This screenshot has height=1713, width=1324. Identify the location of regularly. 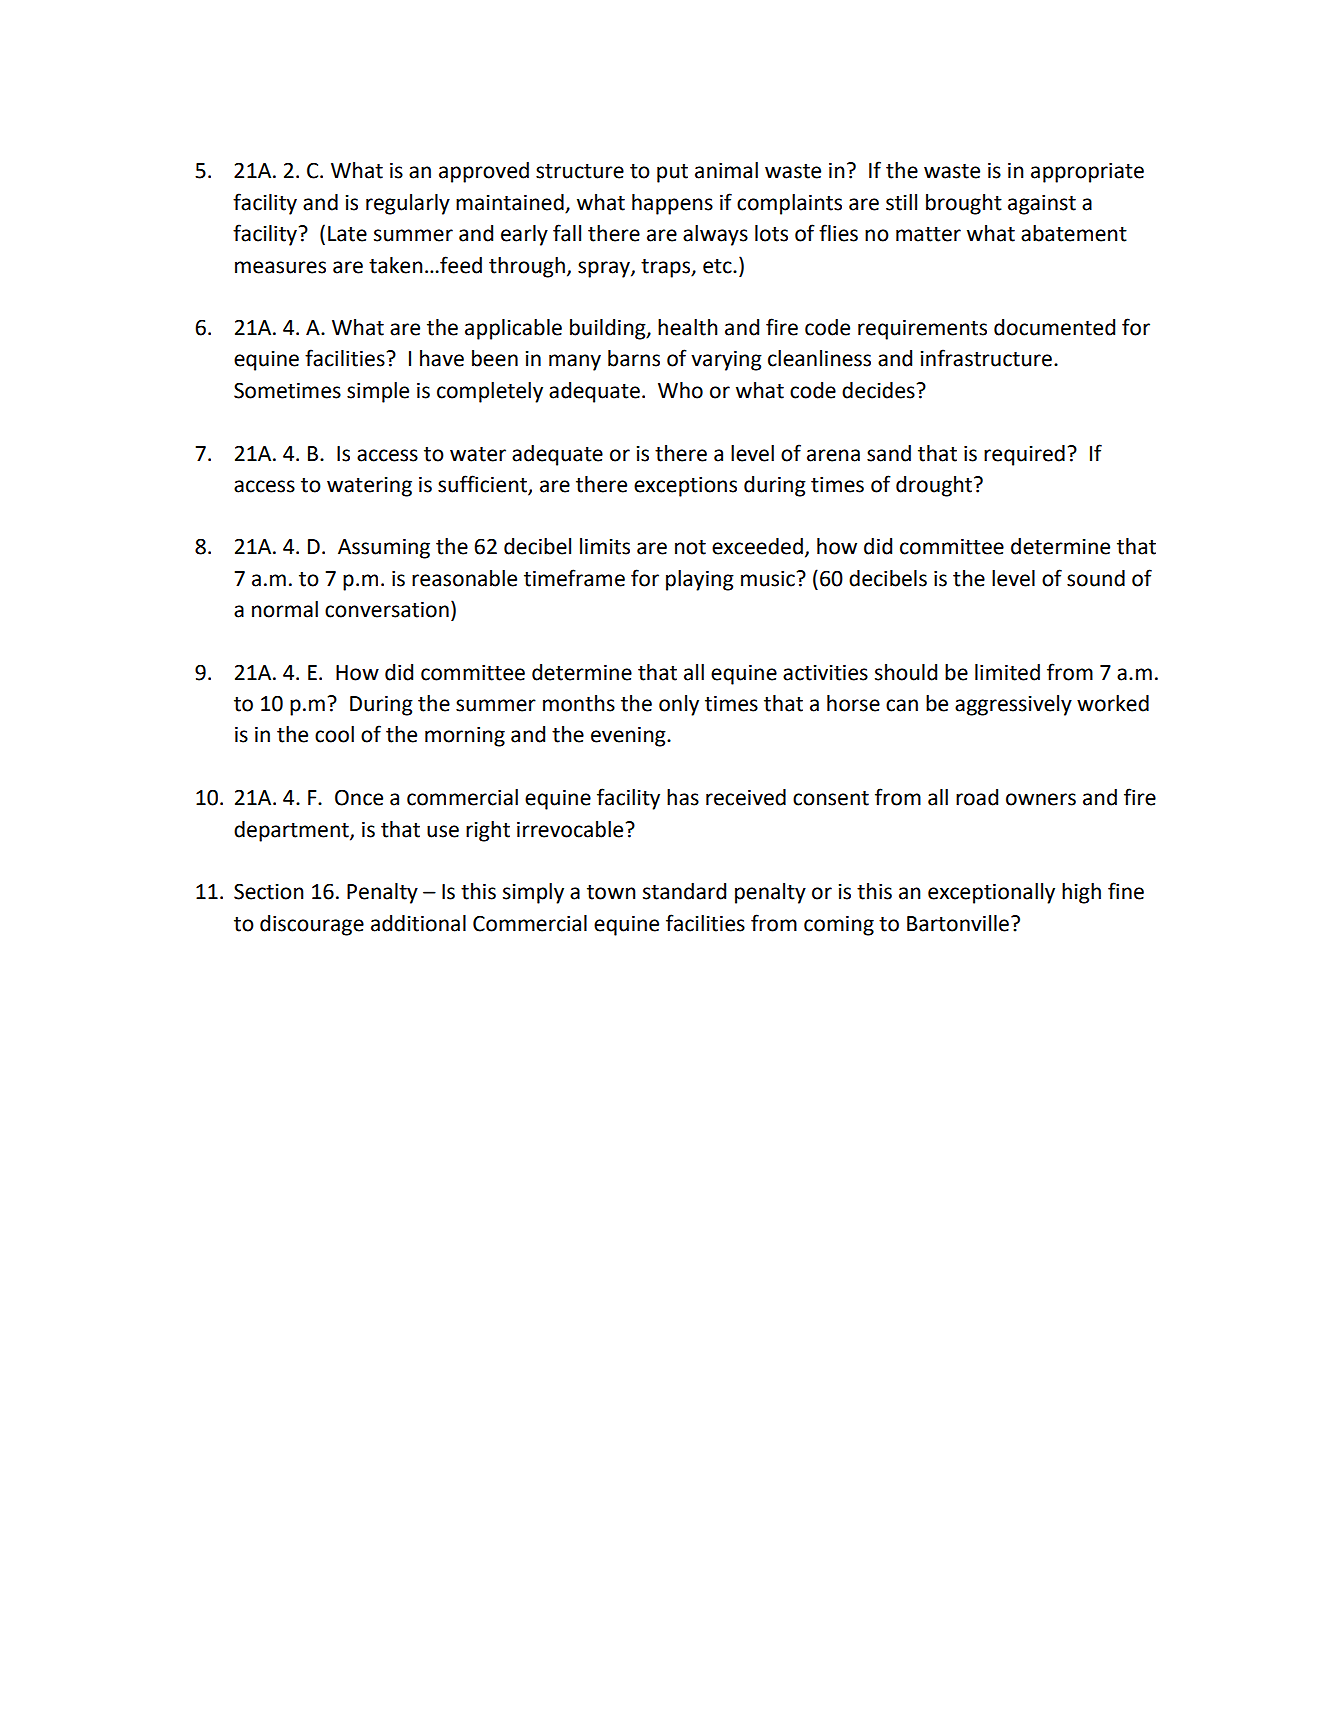
(408, 204).
